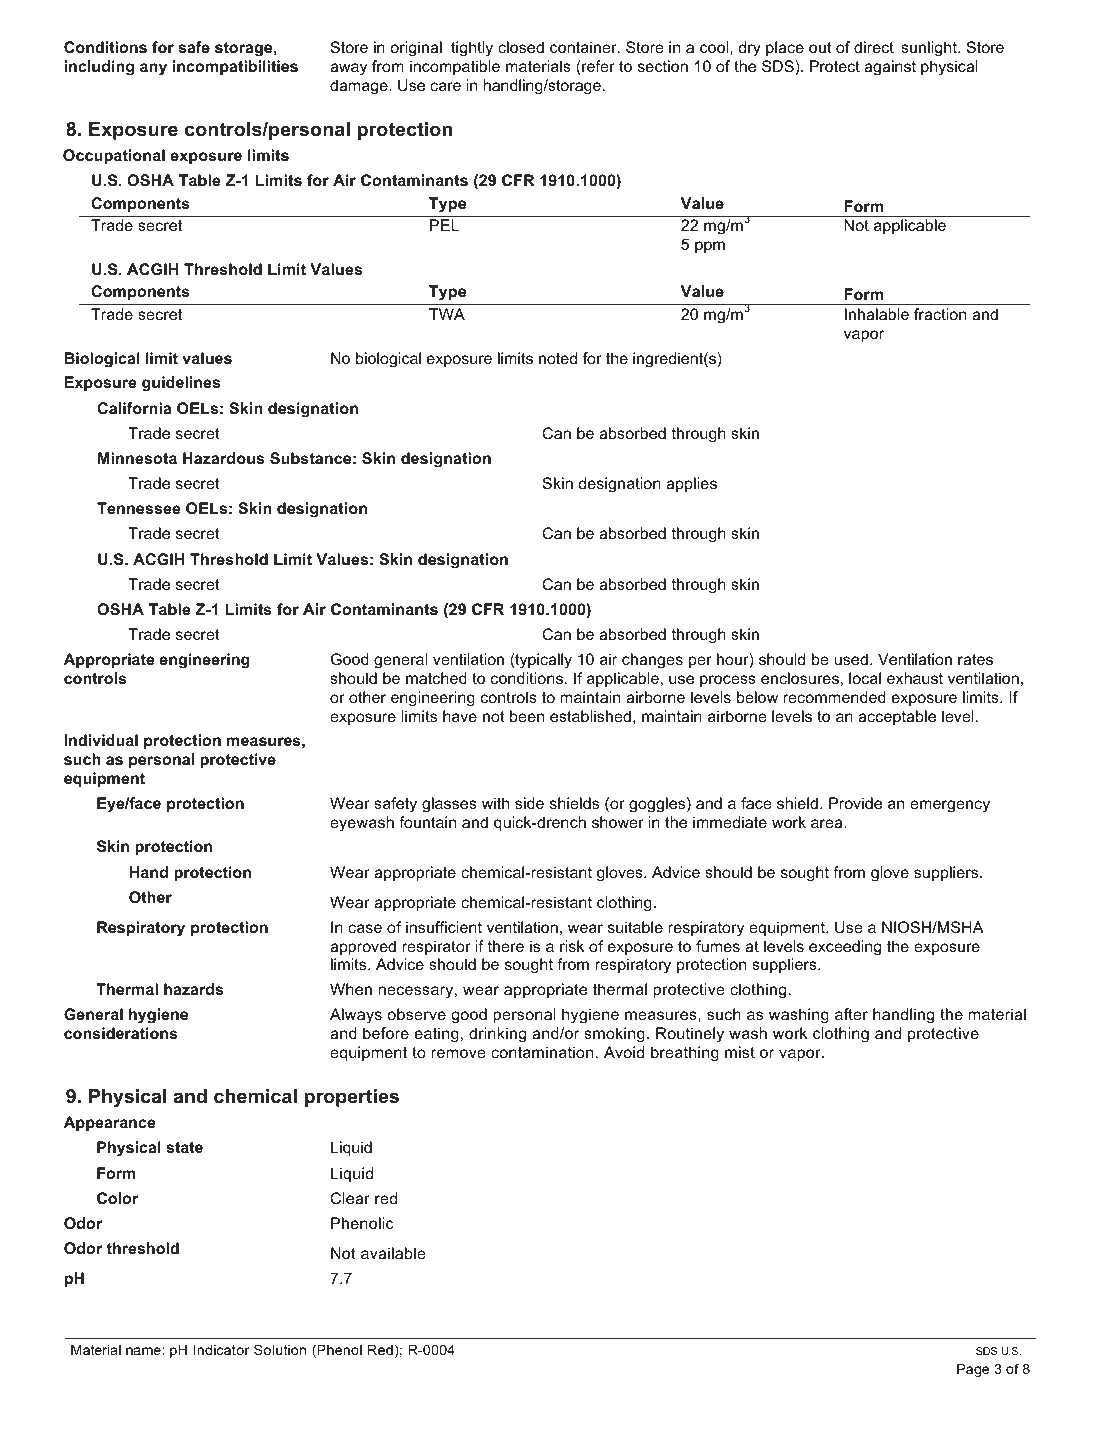 This page has width=1106, height=1431. Describe the element at coordinates (890, 68) in the page. I see `against` at that location.
